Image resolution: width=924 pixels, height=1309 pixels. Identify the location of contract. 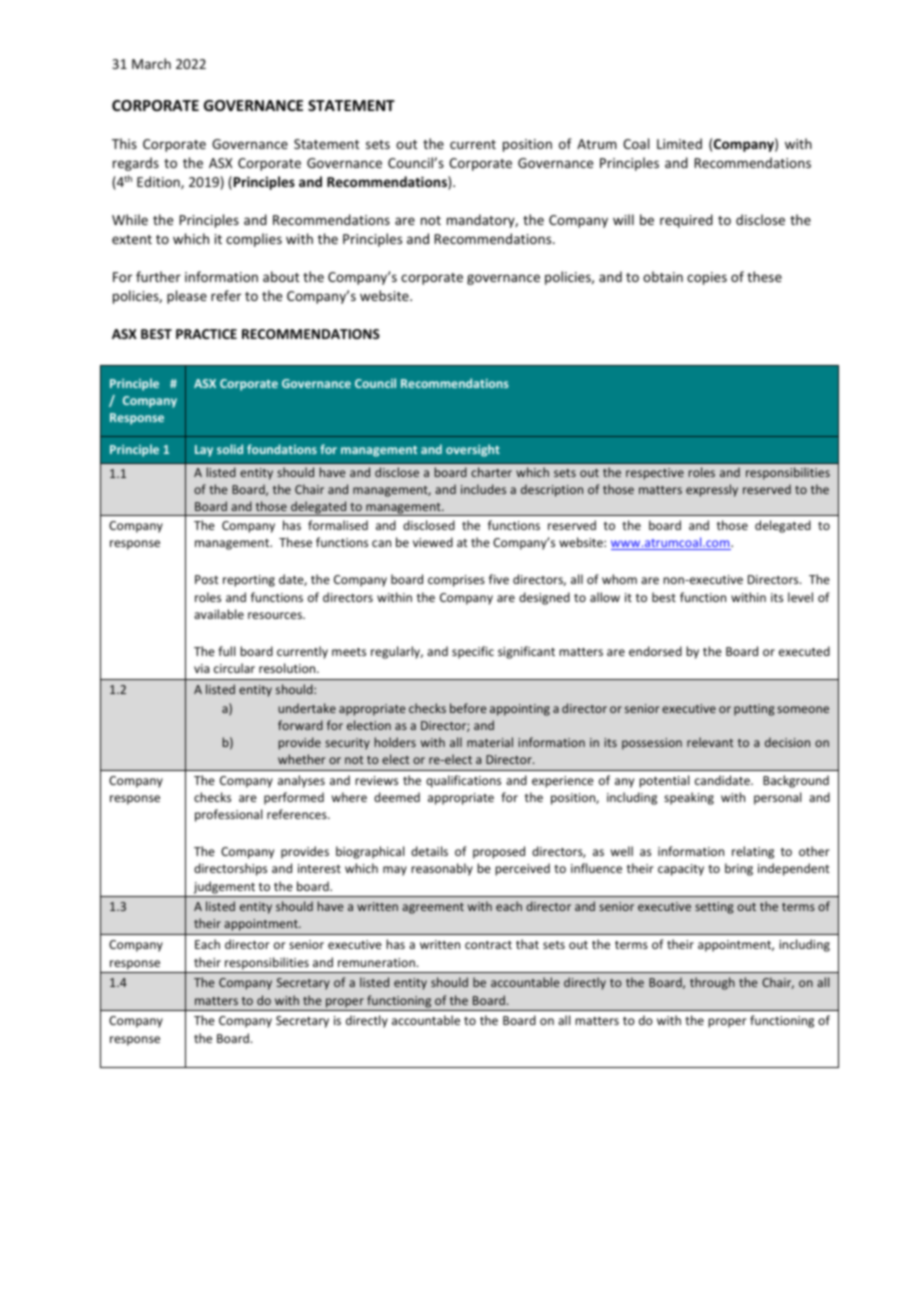
(488, 945).
